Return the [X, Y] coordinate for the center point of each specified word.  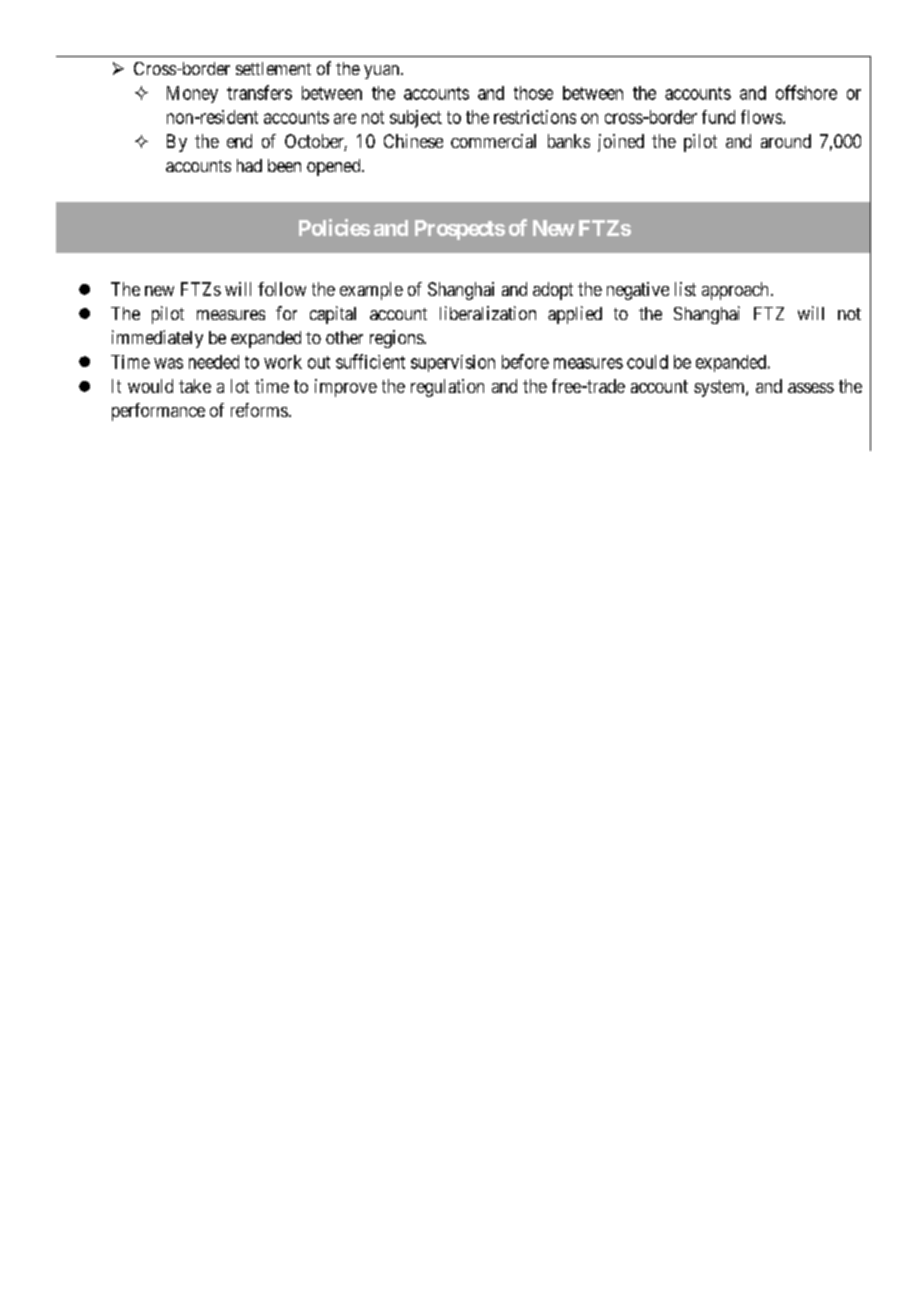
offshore [806, 92]
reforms [259, 410]
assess [811, 388]
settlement [273, 68]
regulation [447, 388]
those [533, 93]
